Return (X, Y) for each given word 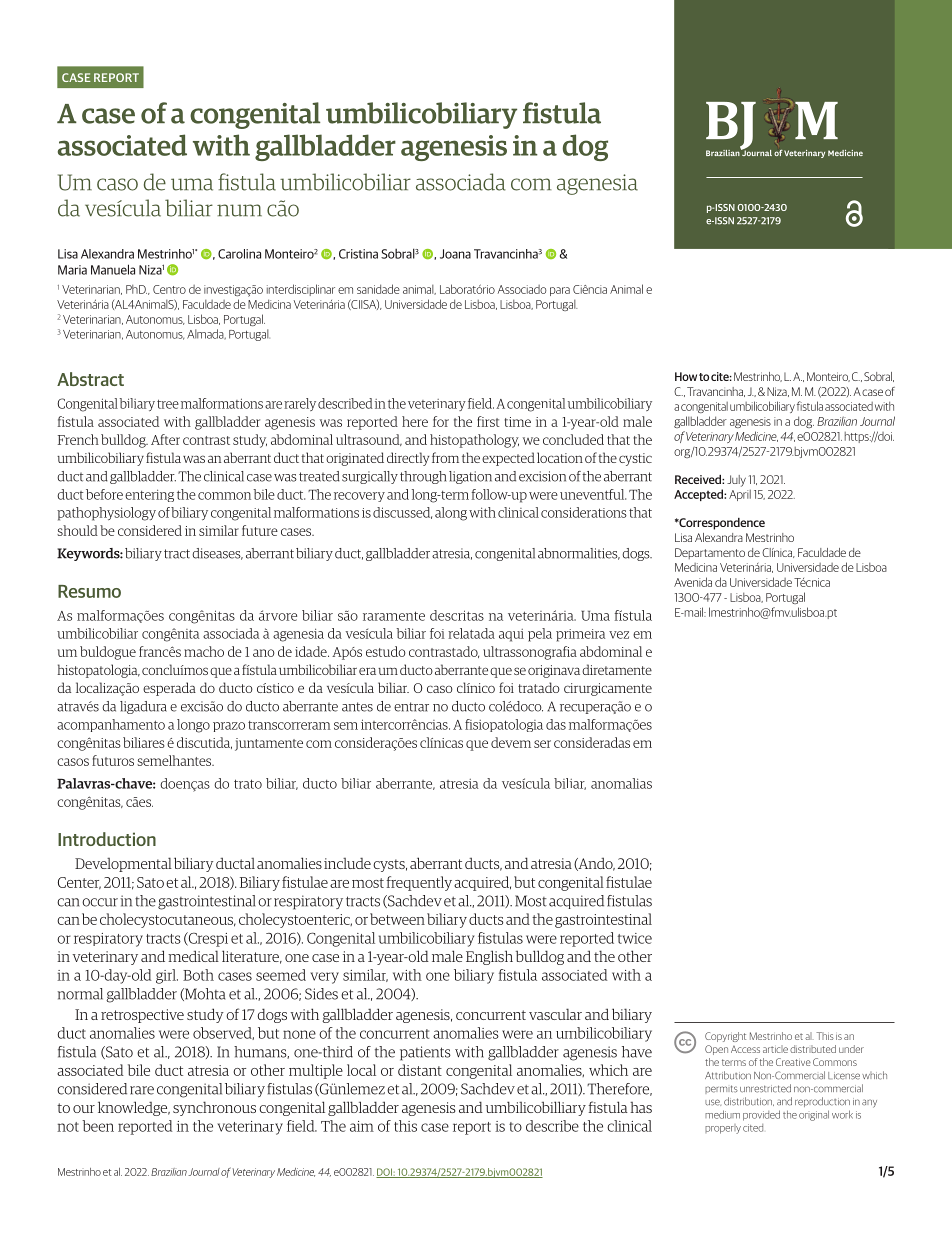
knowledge (134, 1108)
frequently (419, 883)
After (165, 439)
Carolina (239, 254)
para (560, 291)
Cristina (358, 254)
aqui (511, 635)
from (445, 457)
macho (204, 651)
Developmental (123, 864)
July (736, 481)
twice (635, 938)
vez (619, 635)
